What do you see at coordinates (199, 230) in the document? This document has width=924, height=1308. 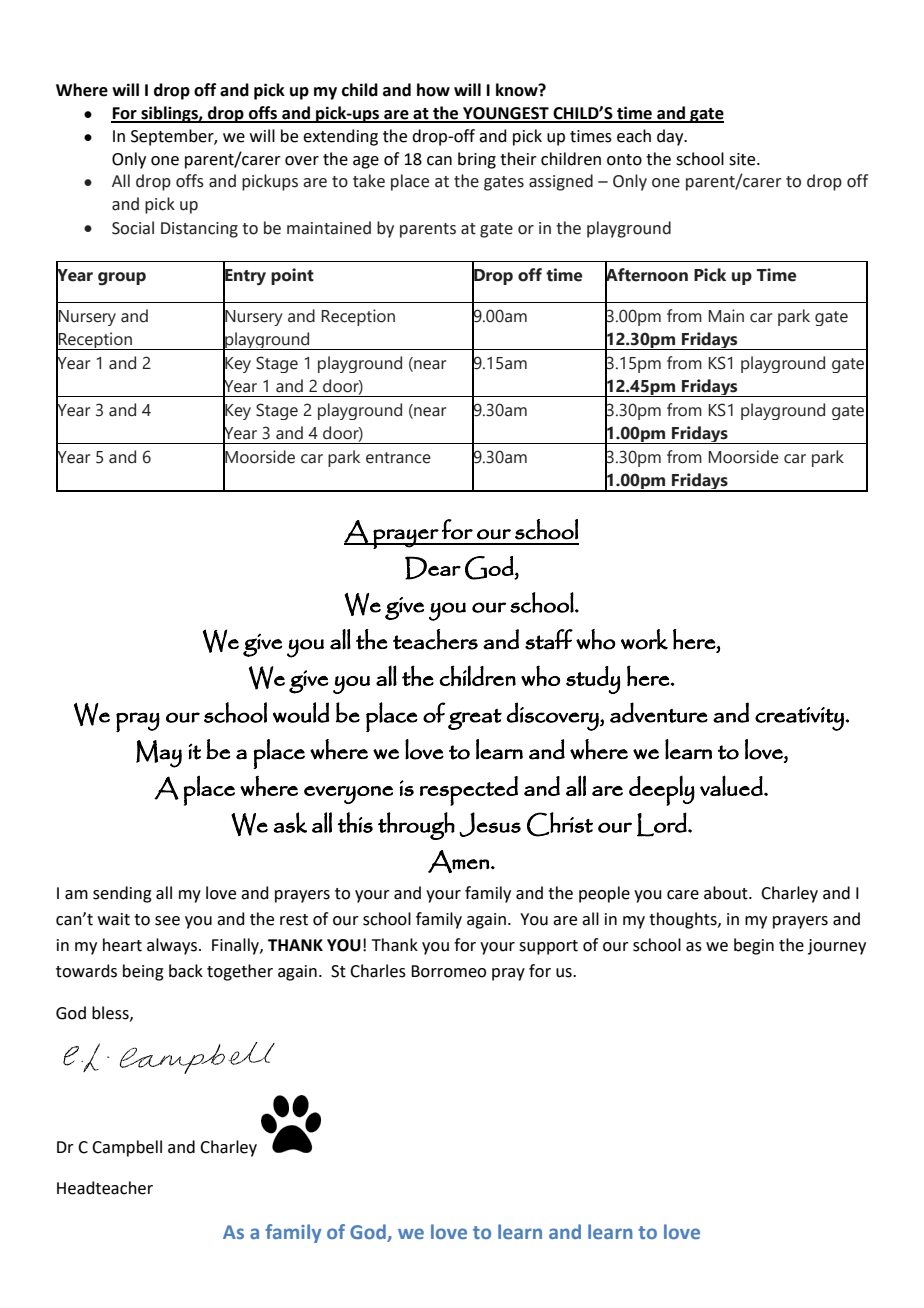 I see `Distancing` at bounding box center [199, 230].
